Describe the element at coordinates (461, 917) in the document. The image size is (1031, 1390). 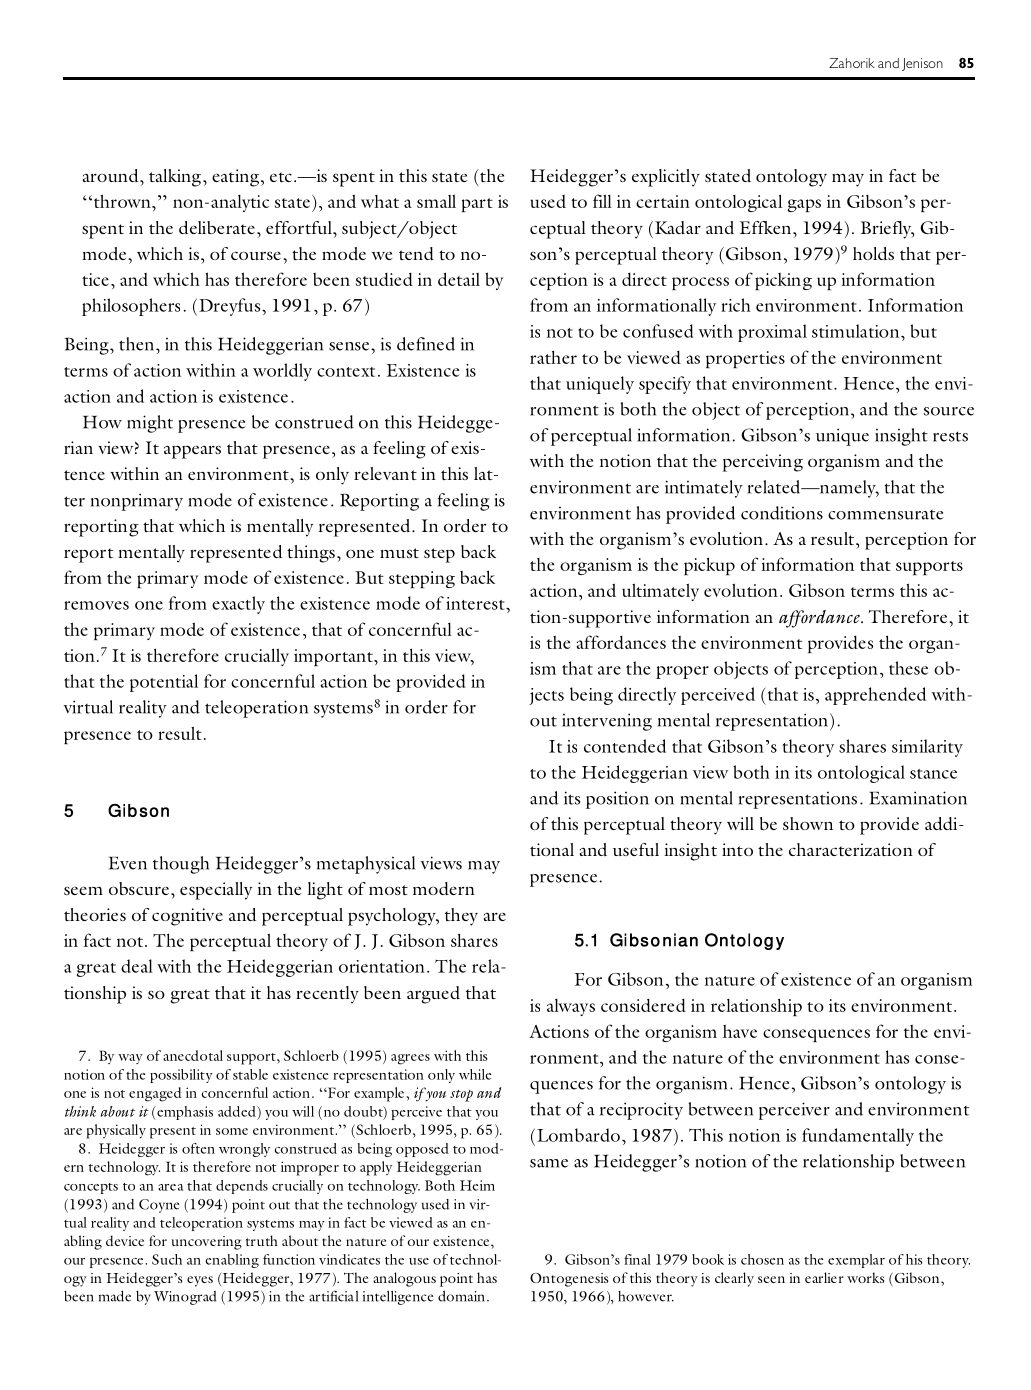
I see `they` at that location.
